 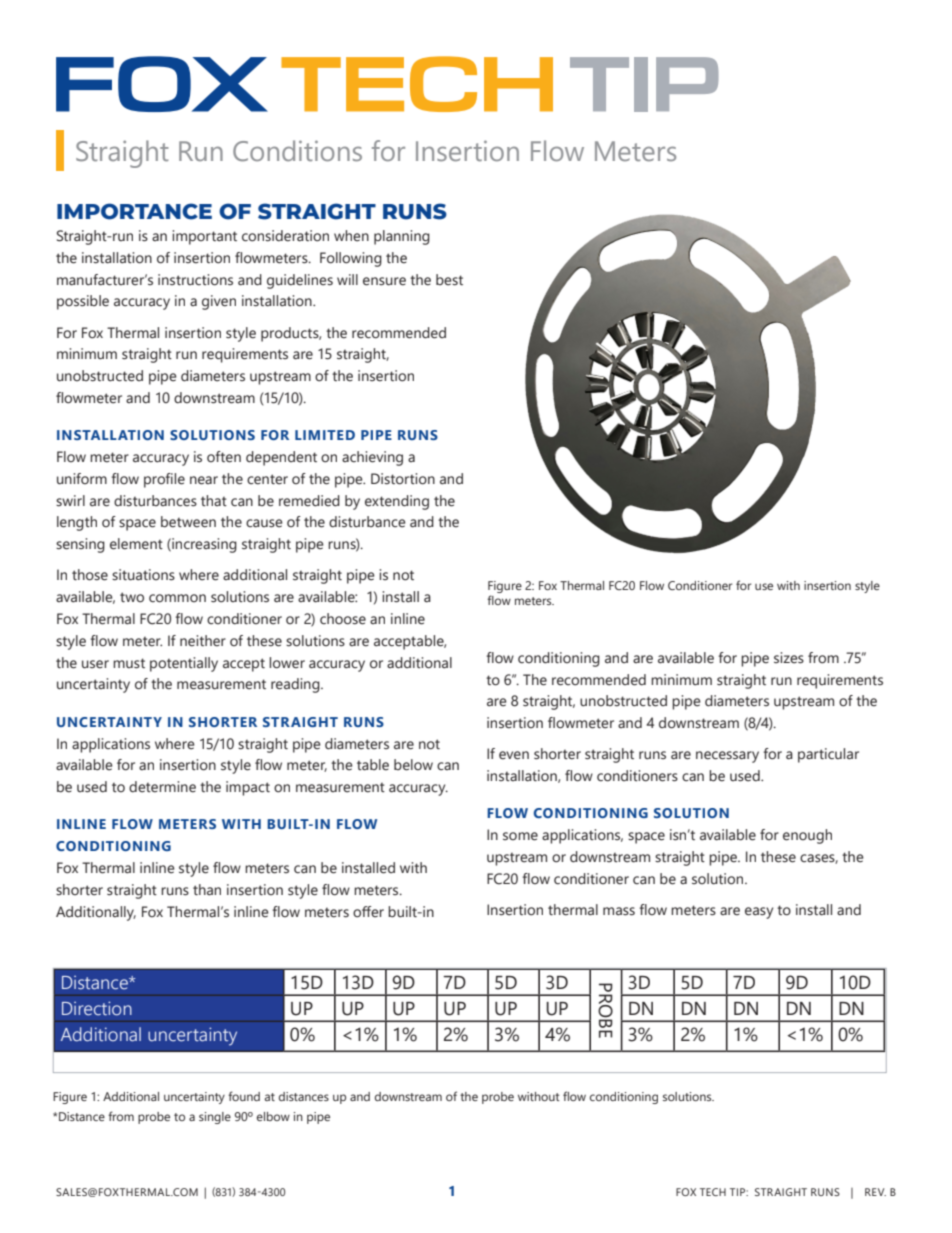 What do you see at coordinates (789, 658) in the document?
I see `sizes` at bounding box center [789, 658].
